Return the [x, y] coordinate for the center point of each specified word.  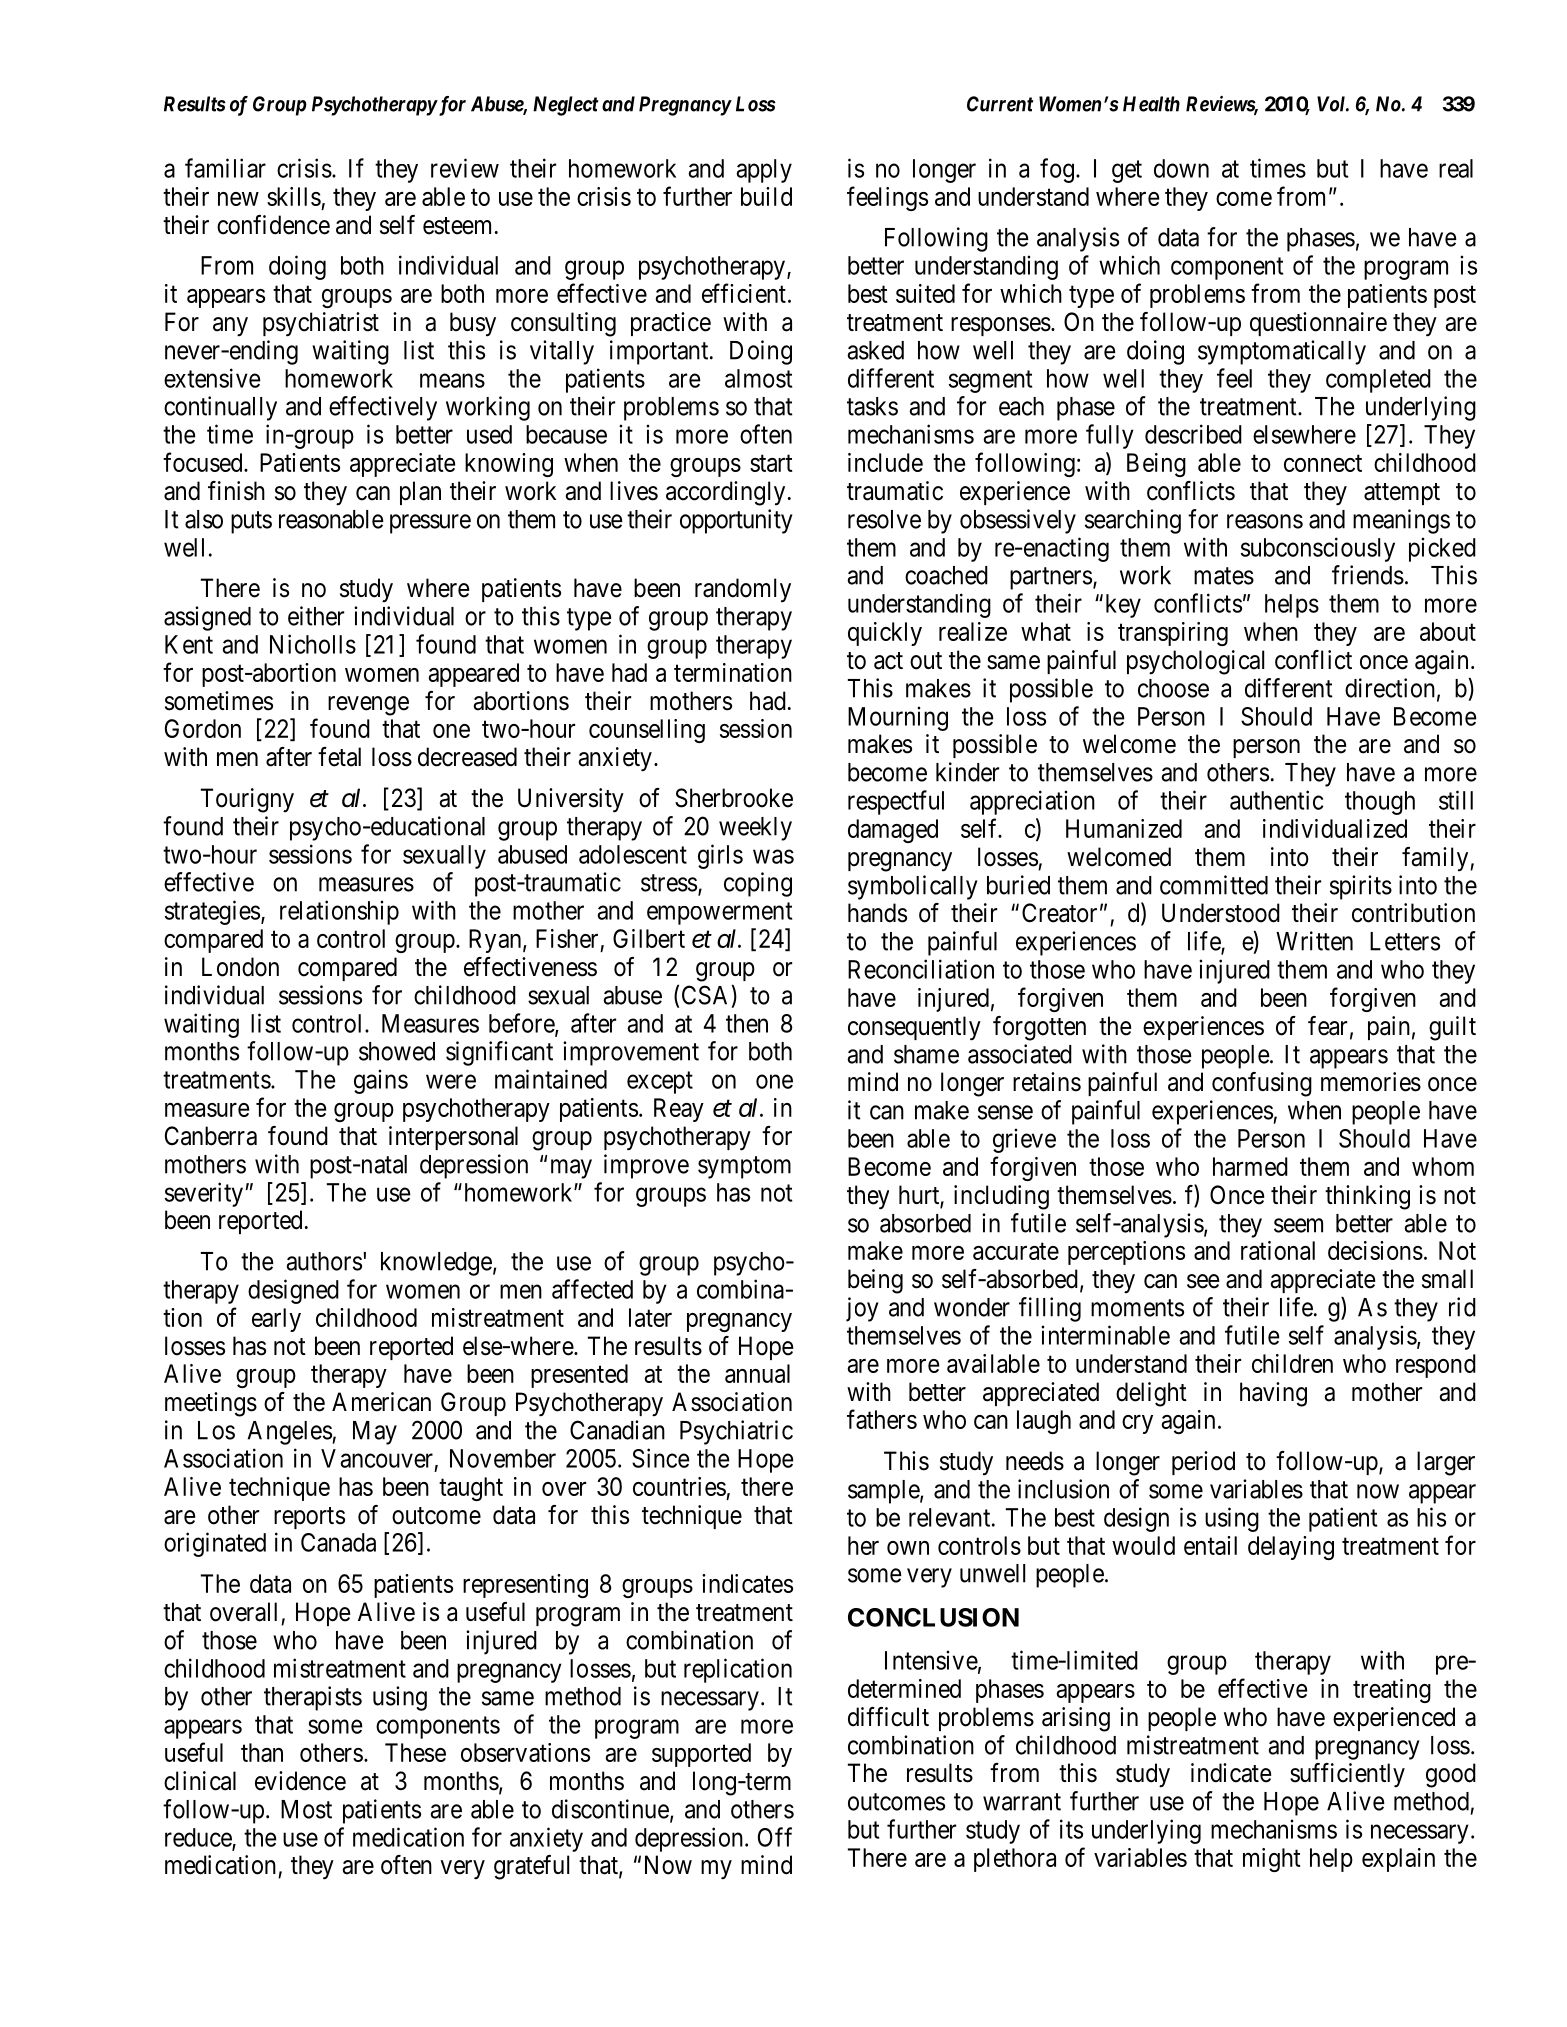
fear [1327, 1026]
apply [764, 171]
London [240, 967]
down [1181, 168]
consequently [914, 1028]
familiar [225, 168]
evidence [300, 1781]
